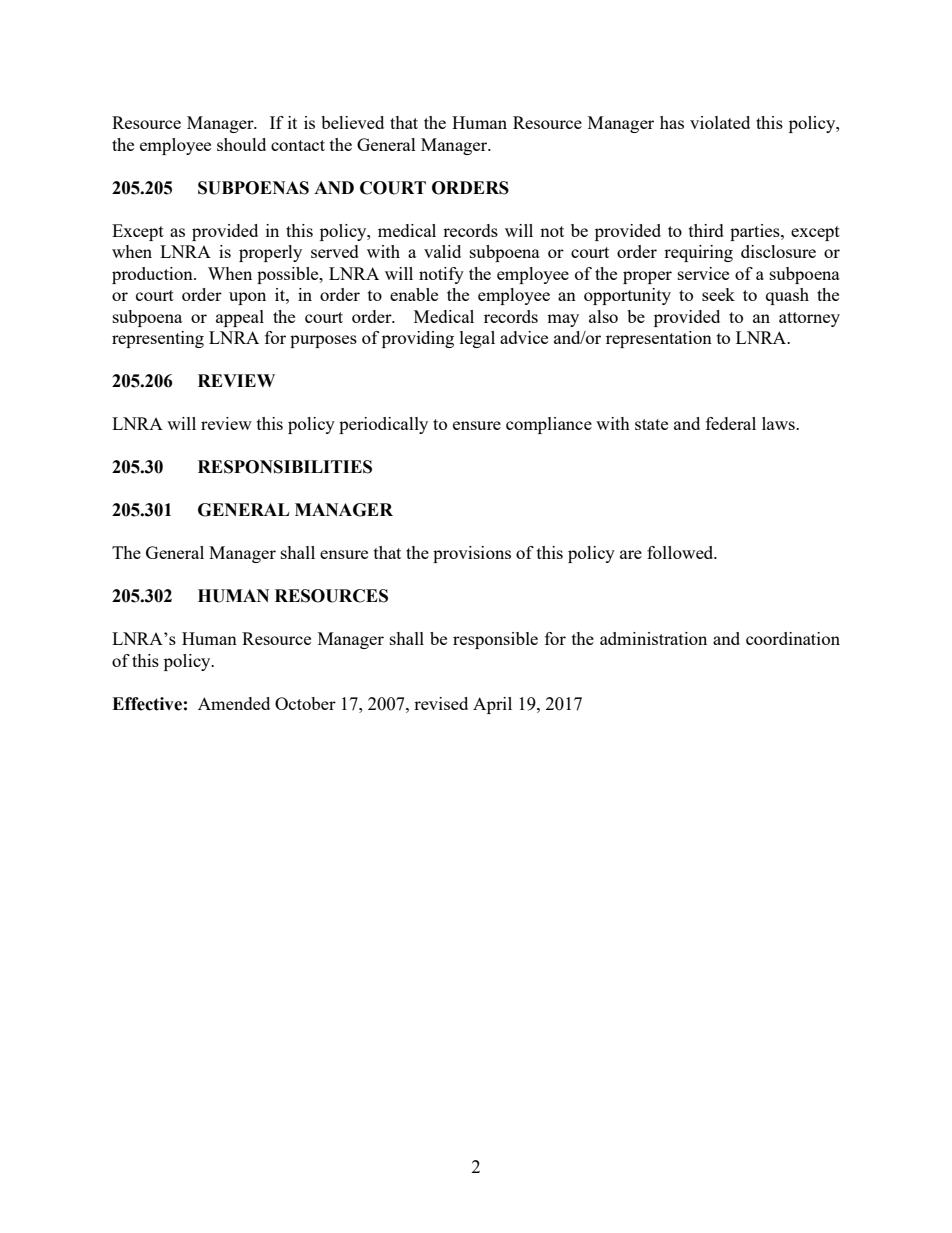 This screenshot has height=1233, width=952. Describe the element at coordinates (720, 122) in the screenshot. I see `violated` at that location.
